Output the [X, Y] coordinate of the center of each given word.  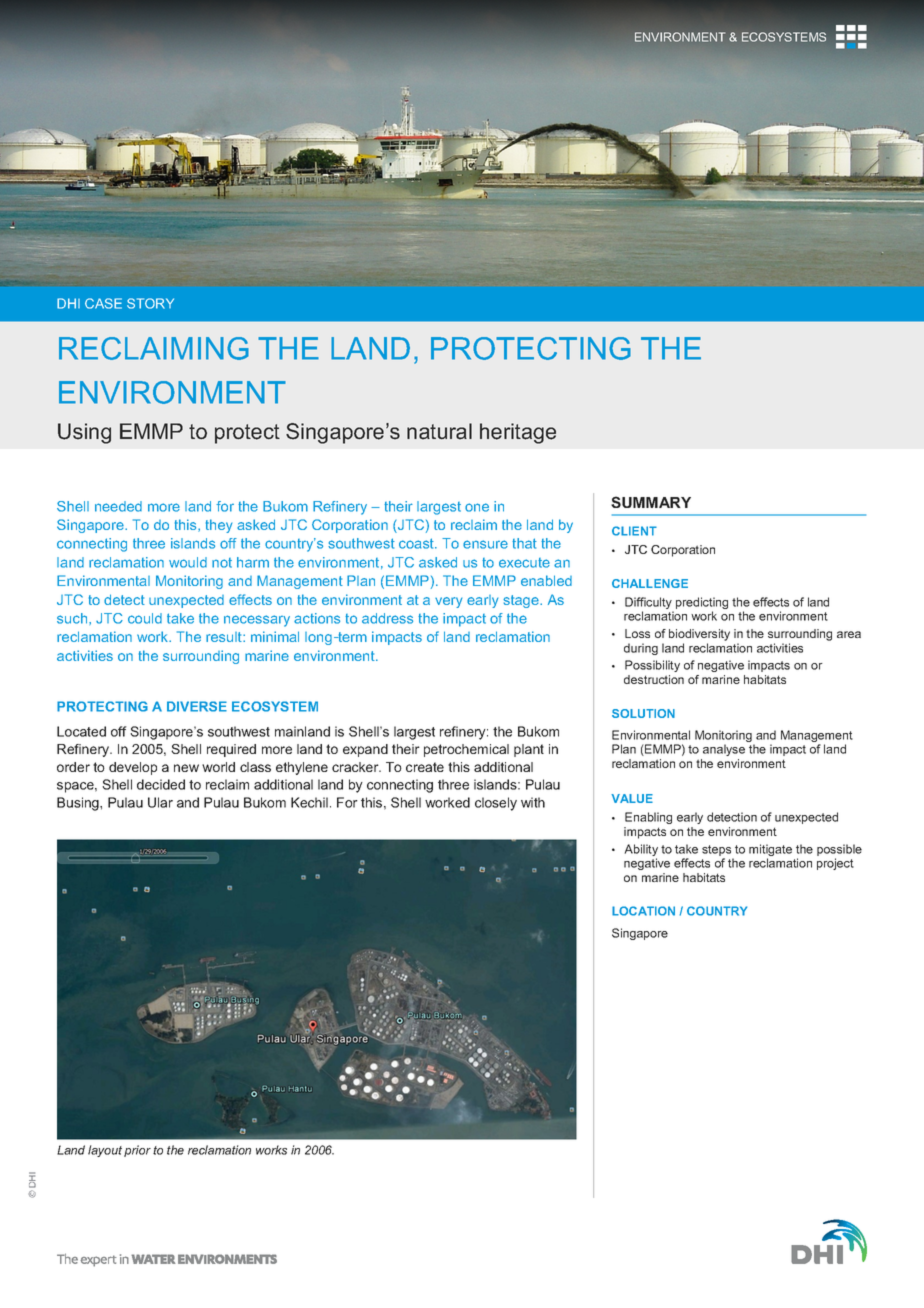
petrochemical [466, 750]
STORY [150, 303]
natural [439, 431]
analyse [724, 750]
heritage [518, 433]
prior [137, 1151]
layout [105, 1151]
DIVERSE [197, 706]
